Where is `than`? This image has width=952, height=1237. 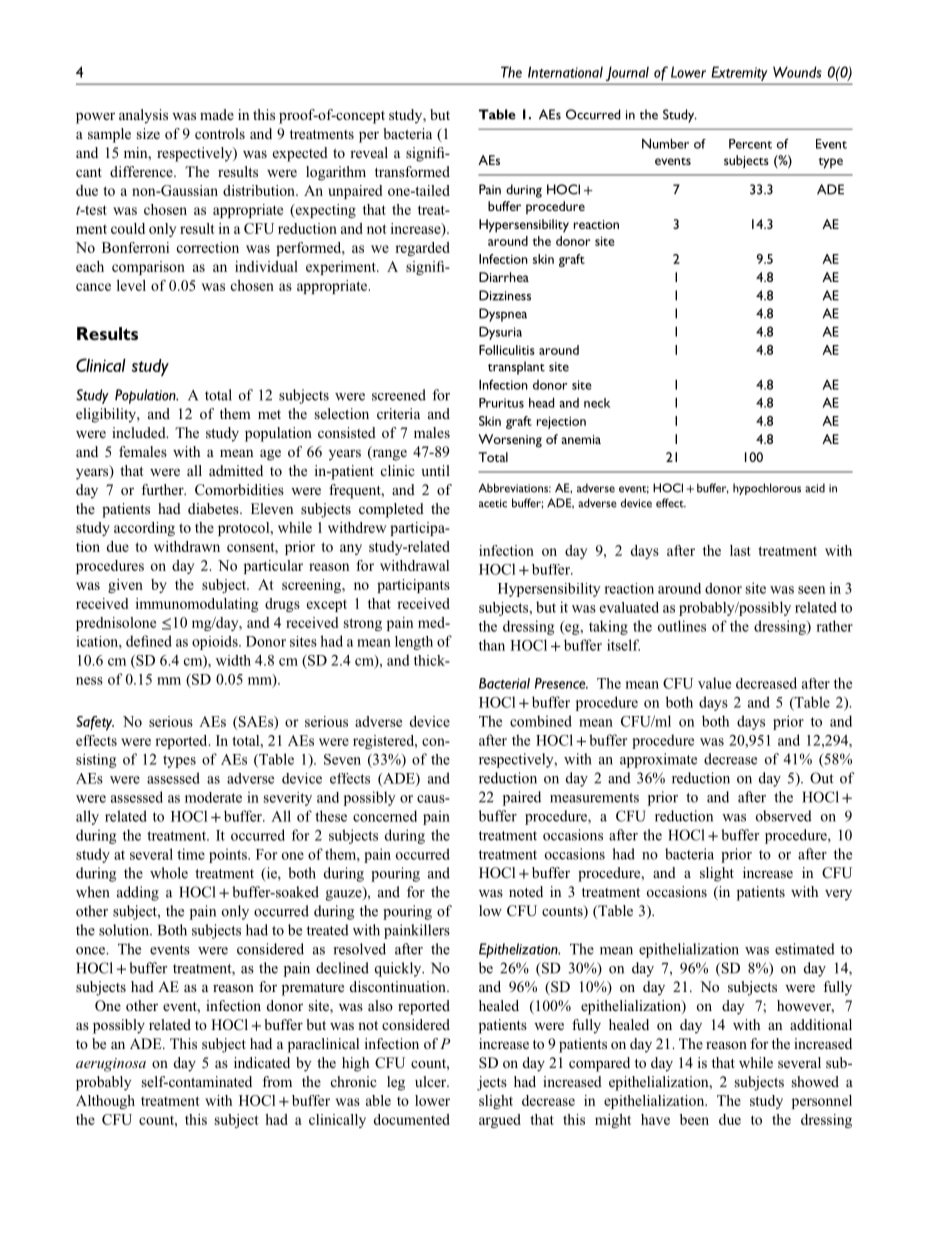 than is located at coordinates (492, 645).
